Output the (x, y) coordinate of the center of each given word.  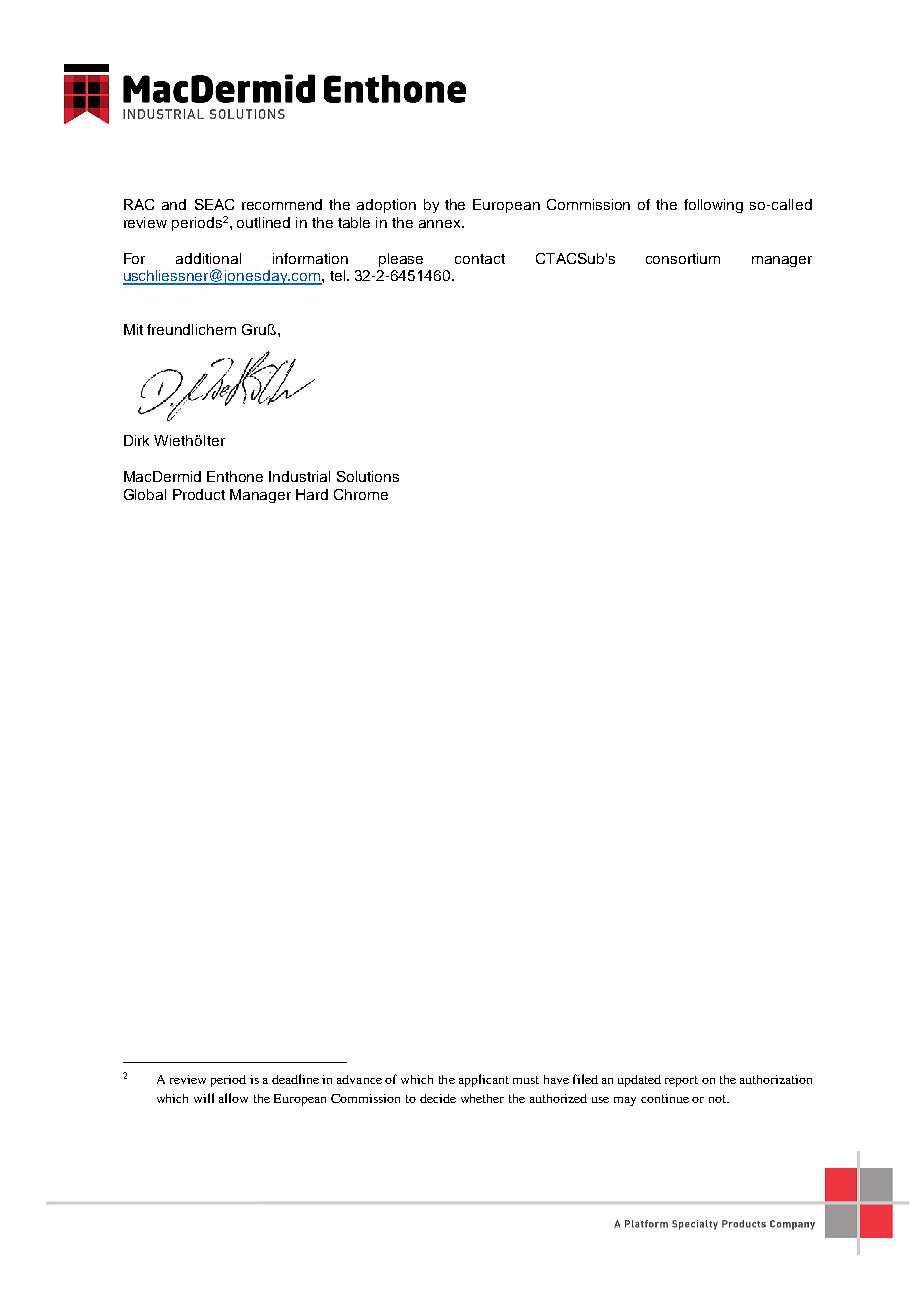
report (681, 1081)
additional (208, 258)
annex (441, 224)
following (713, 206)
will (204, 1098)
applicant (484, 1080)
